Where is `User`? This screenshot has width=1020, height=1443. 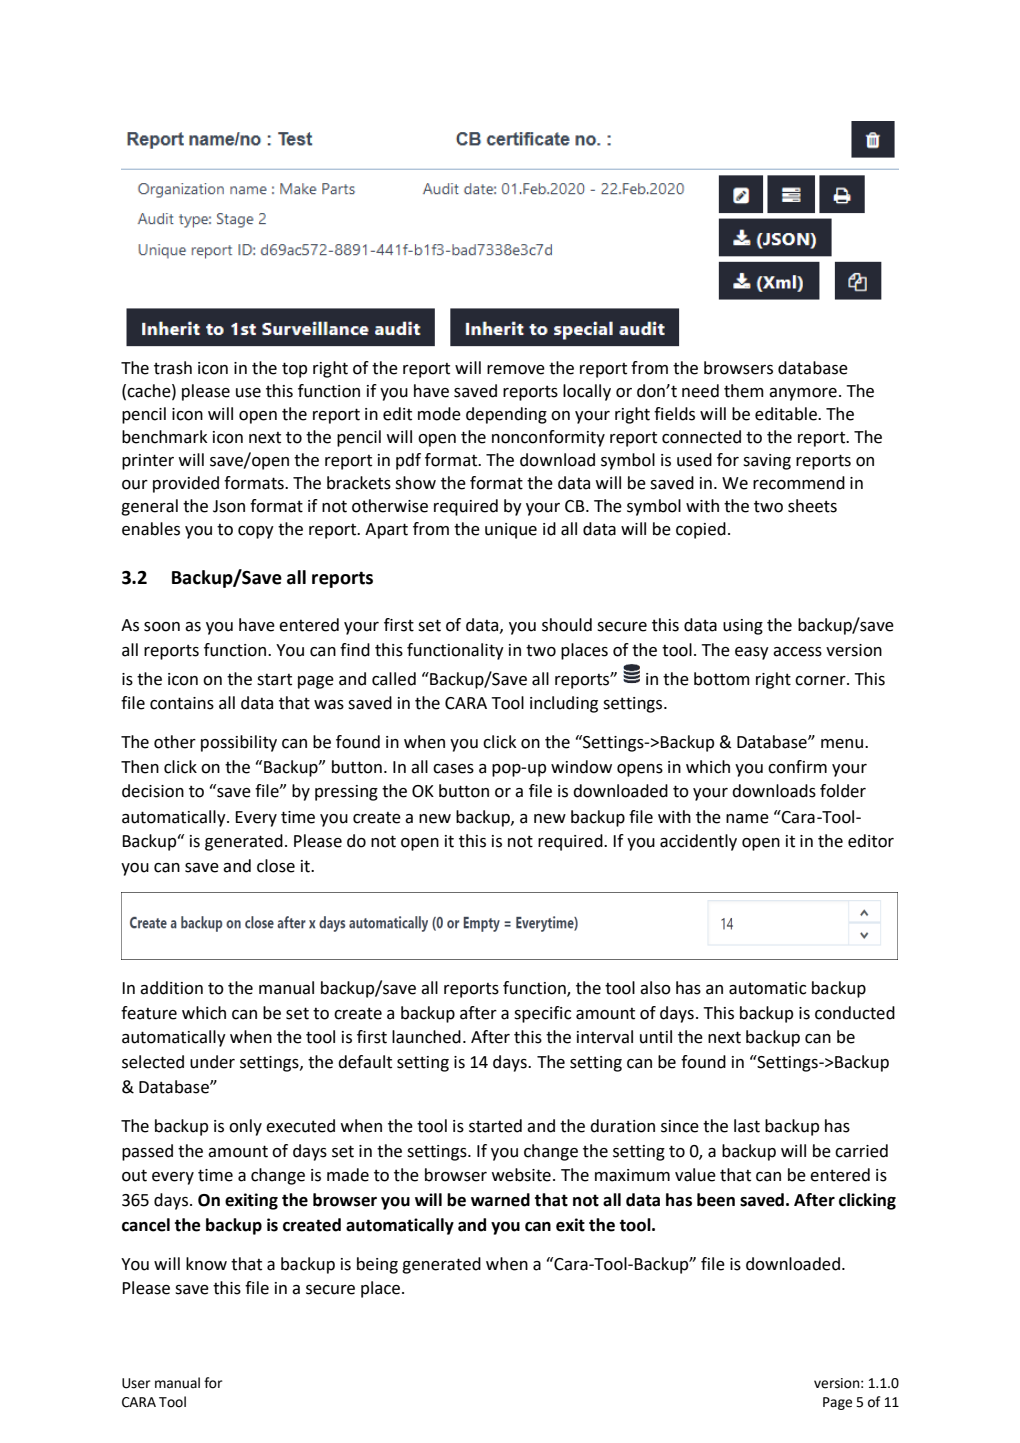 User is located at coordinates (136, 1383).
